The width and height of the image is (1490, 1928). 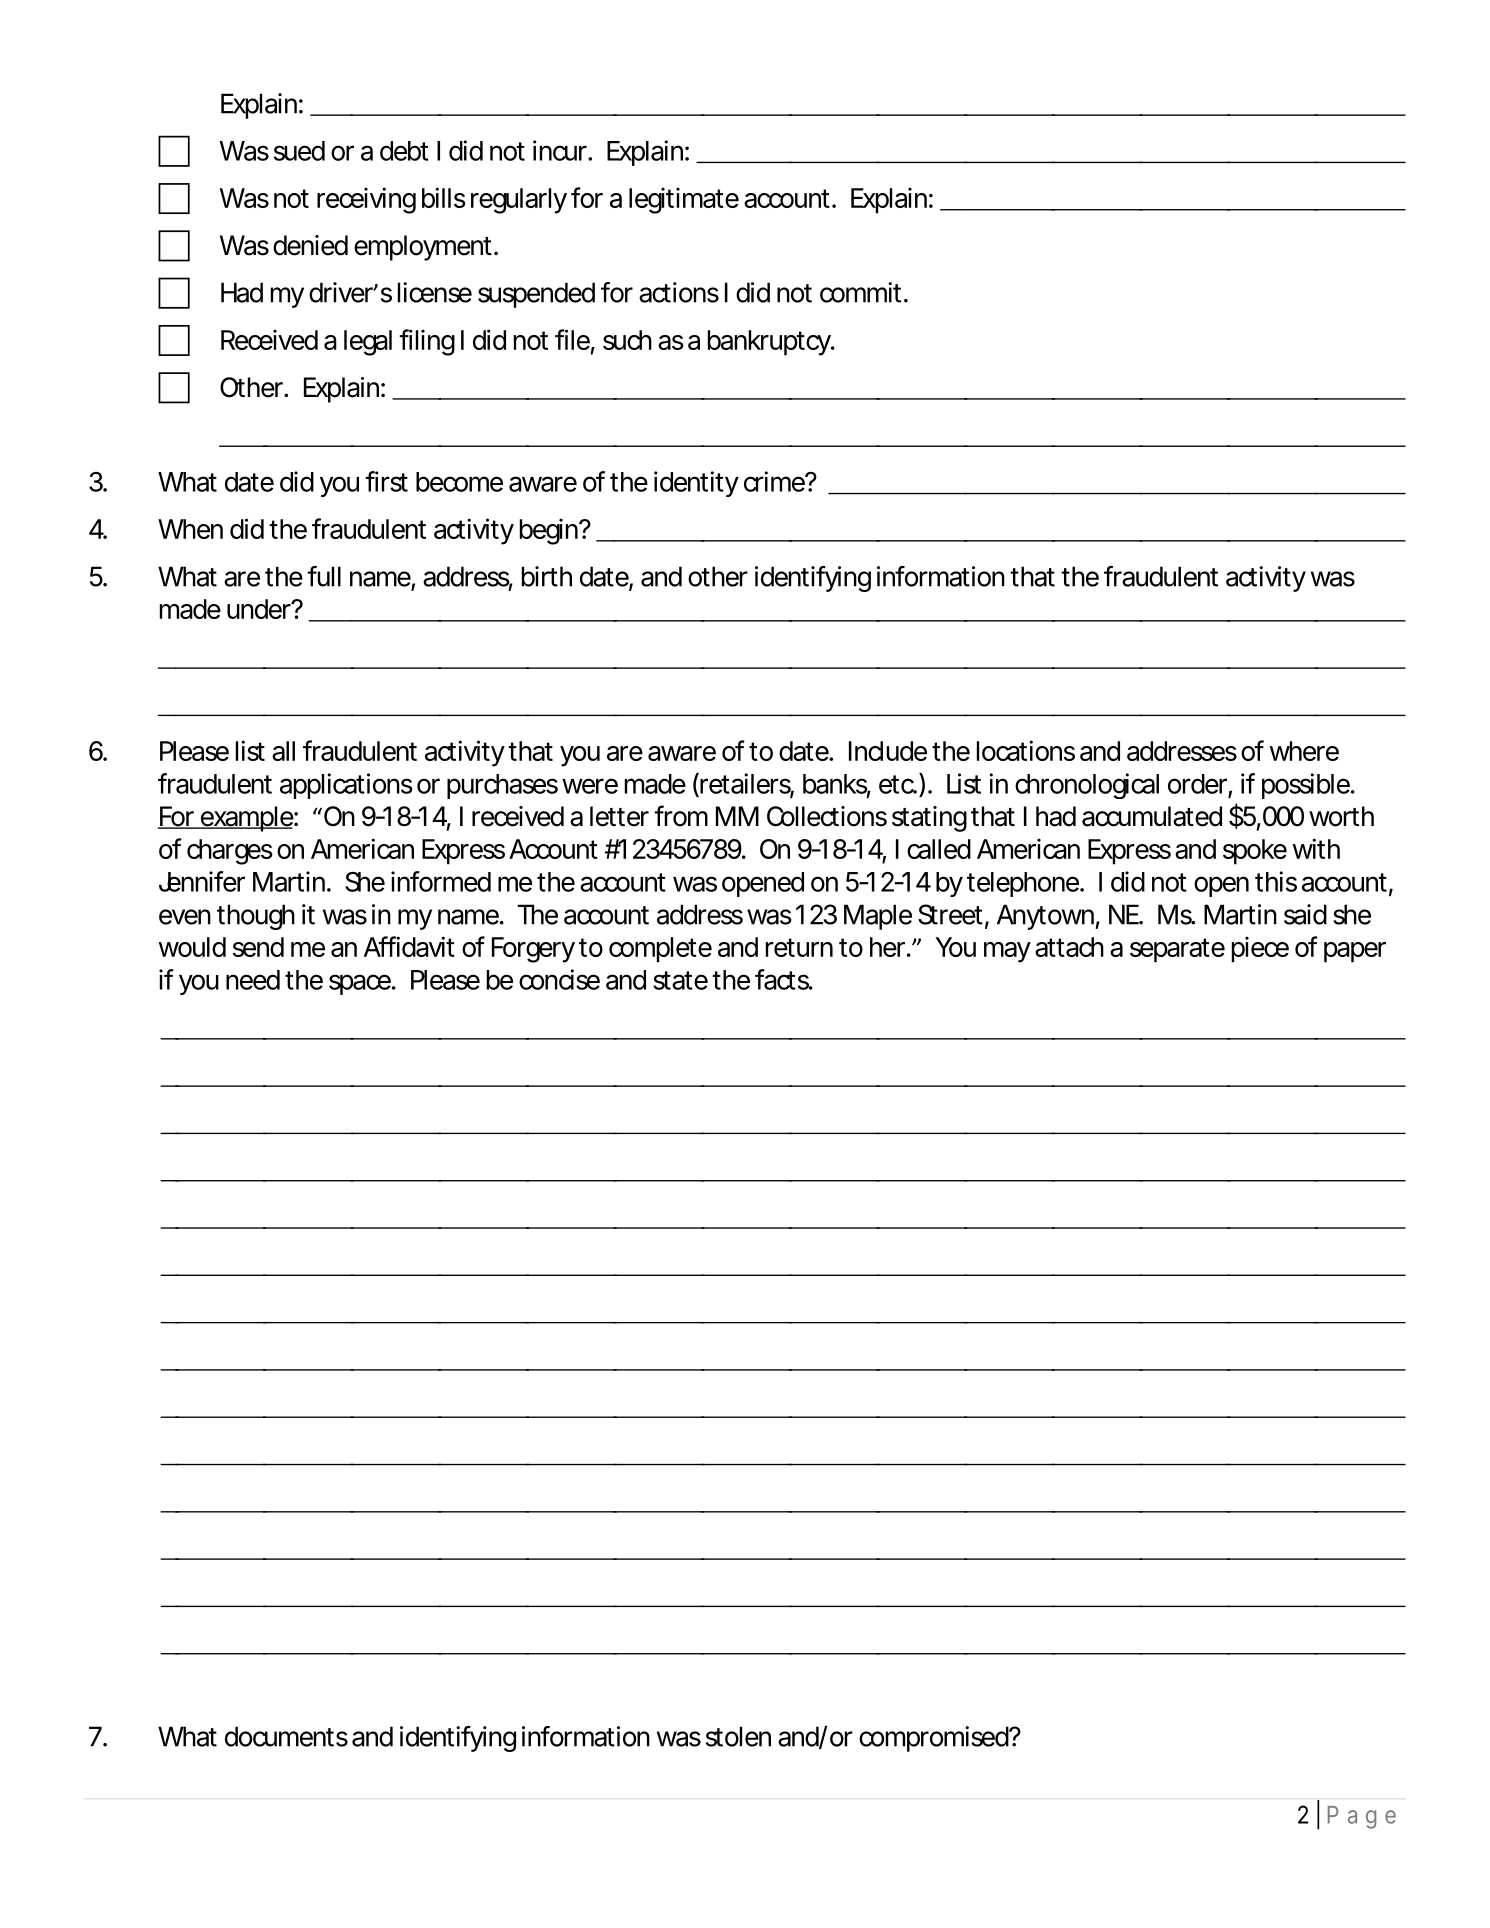 I want to click on legitimate, so click(x=684, y=201).
